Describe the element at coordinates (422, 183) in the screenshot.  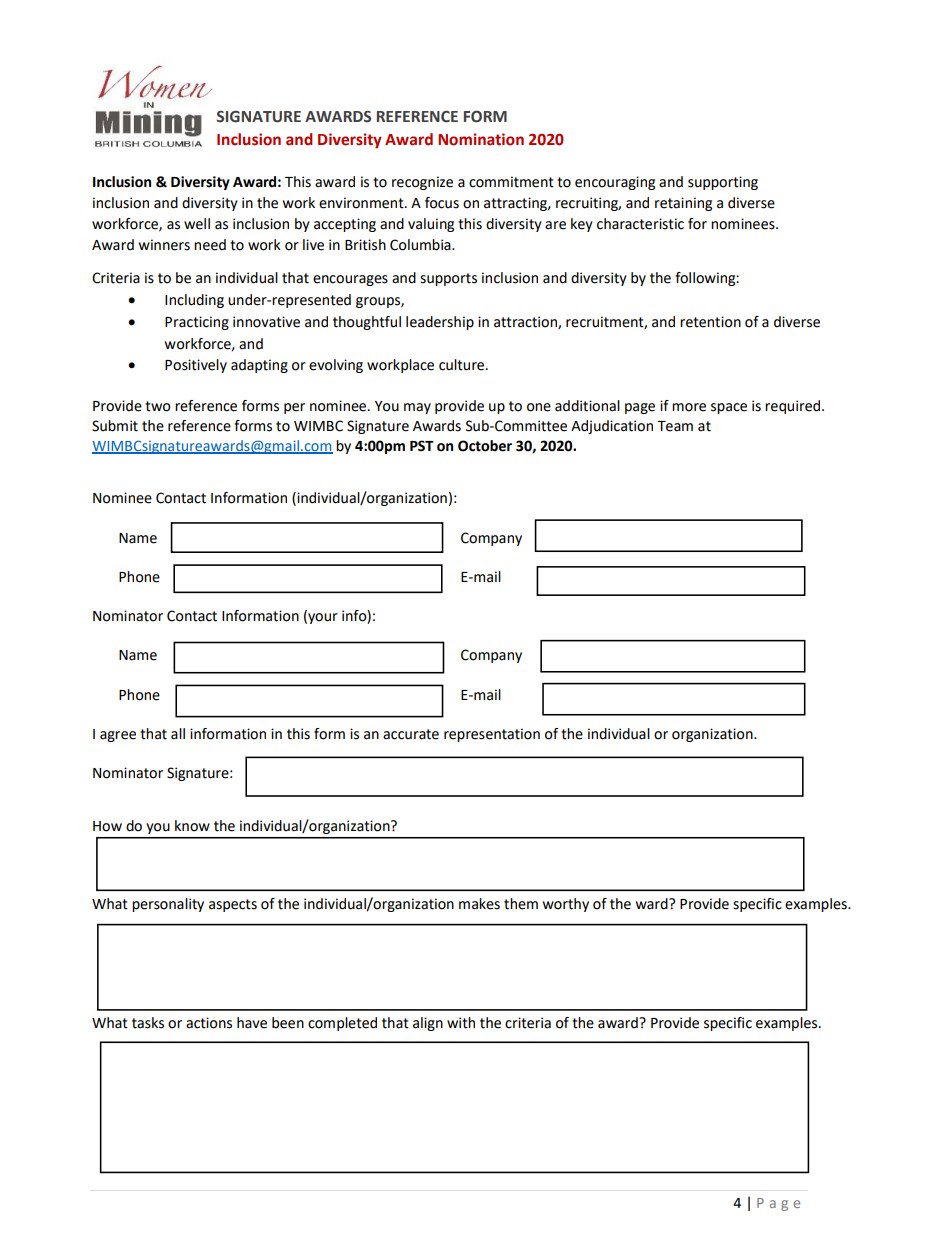
I see `recognize` at that location.
